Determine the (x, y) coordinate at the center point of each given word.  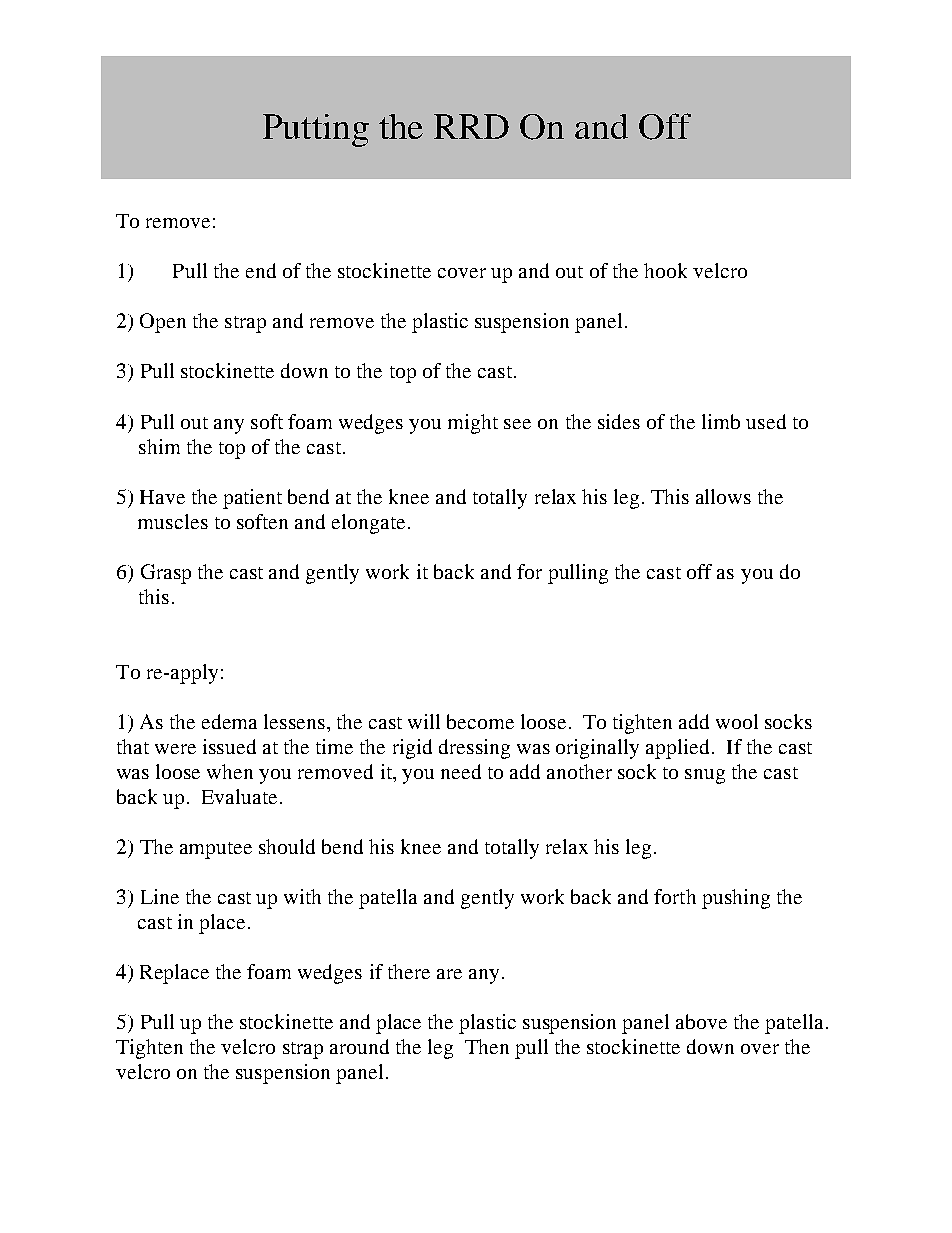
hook (665, 270)
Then (487, 1046)
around (359, 1046)
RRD (471, 126)
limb (721, 421)
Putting (316, 130)
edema (229, 721)
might (473, 424)
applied (677, 749)
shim (159, 446)
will (424, 721)
